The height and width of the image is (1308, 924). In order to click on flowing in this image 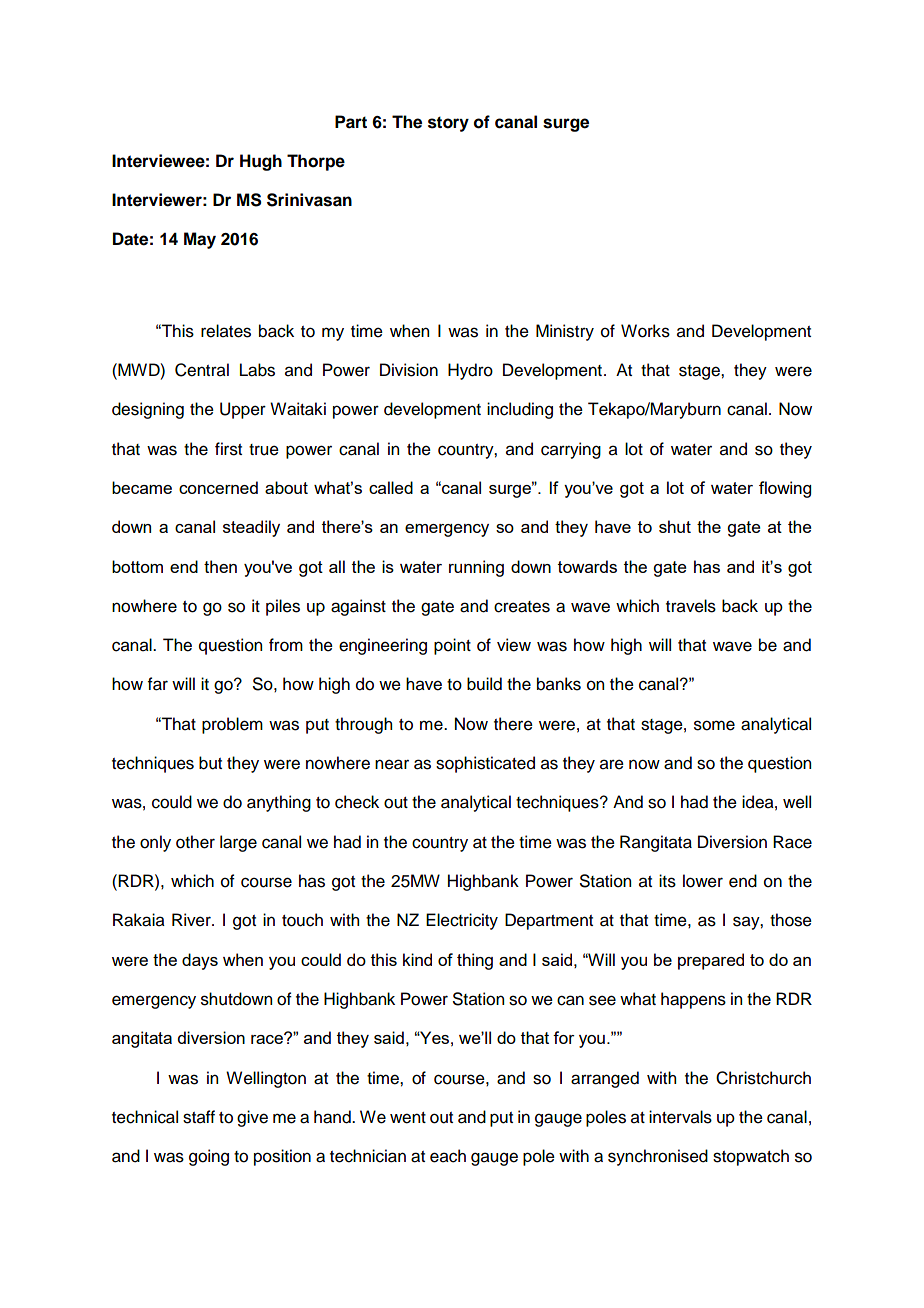, I will do `click(785, 489)`.
